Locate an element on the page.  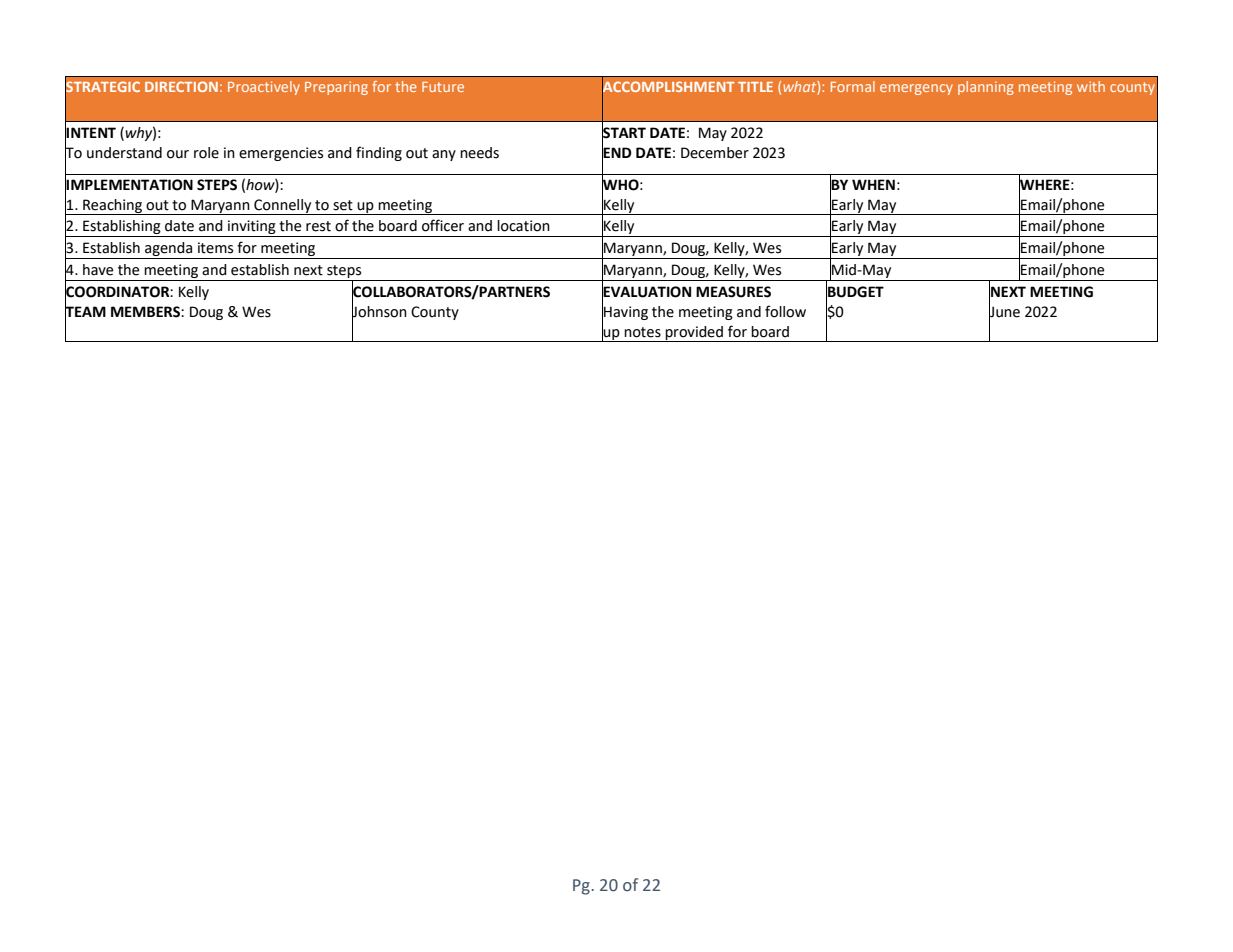
notes is located at coordinates (642, 332).
